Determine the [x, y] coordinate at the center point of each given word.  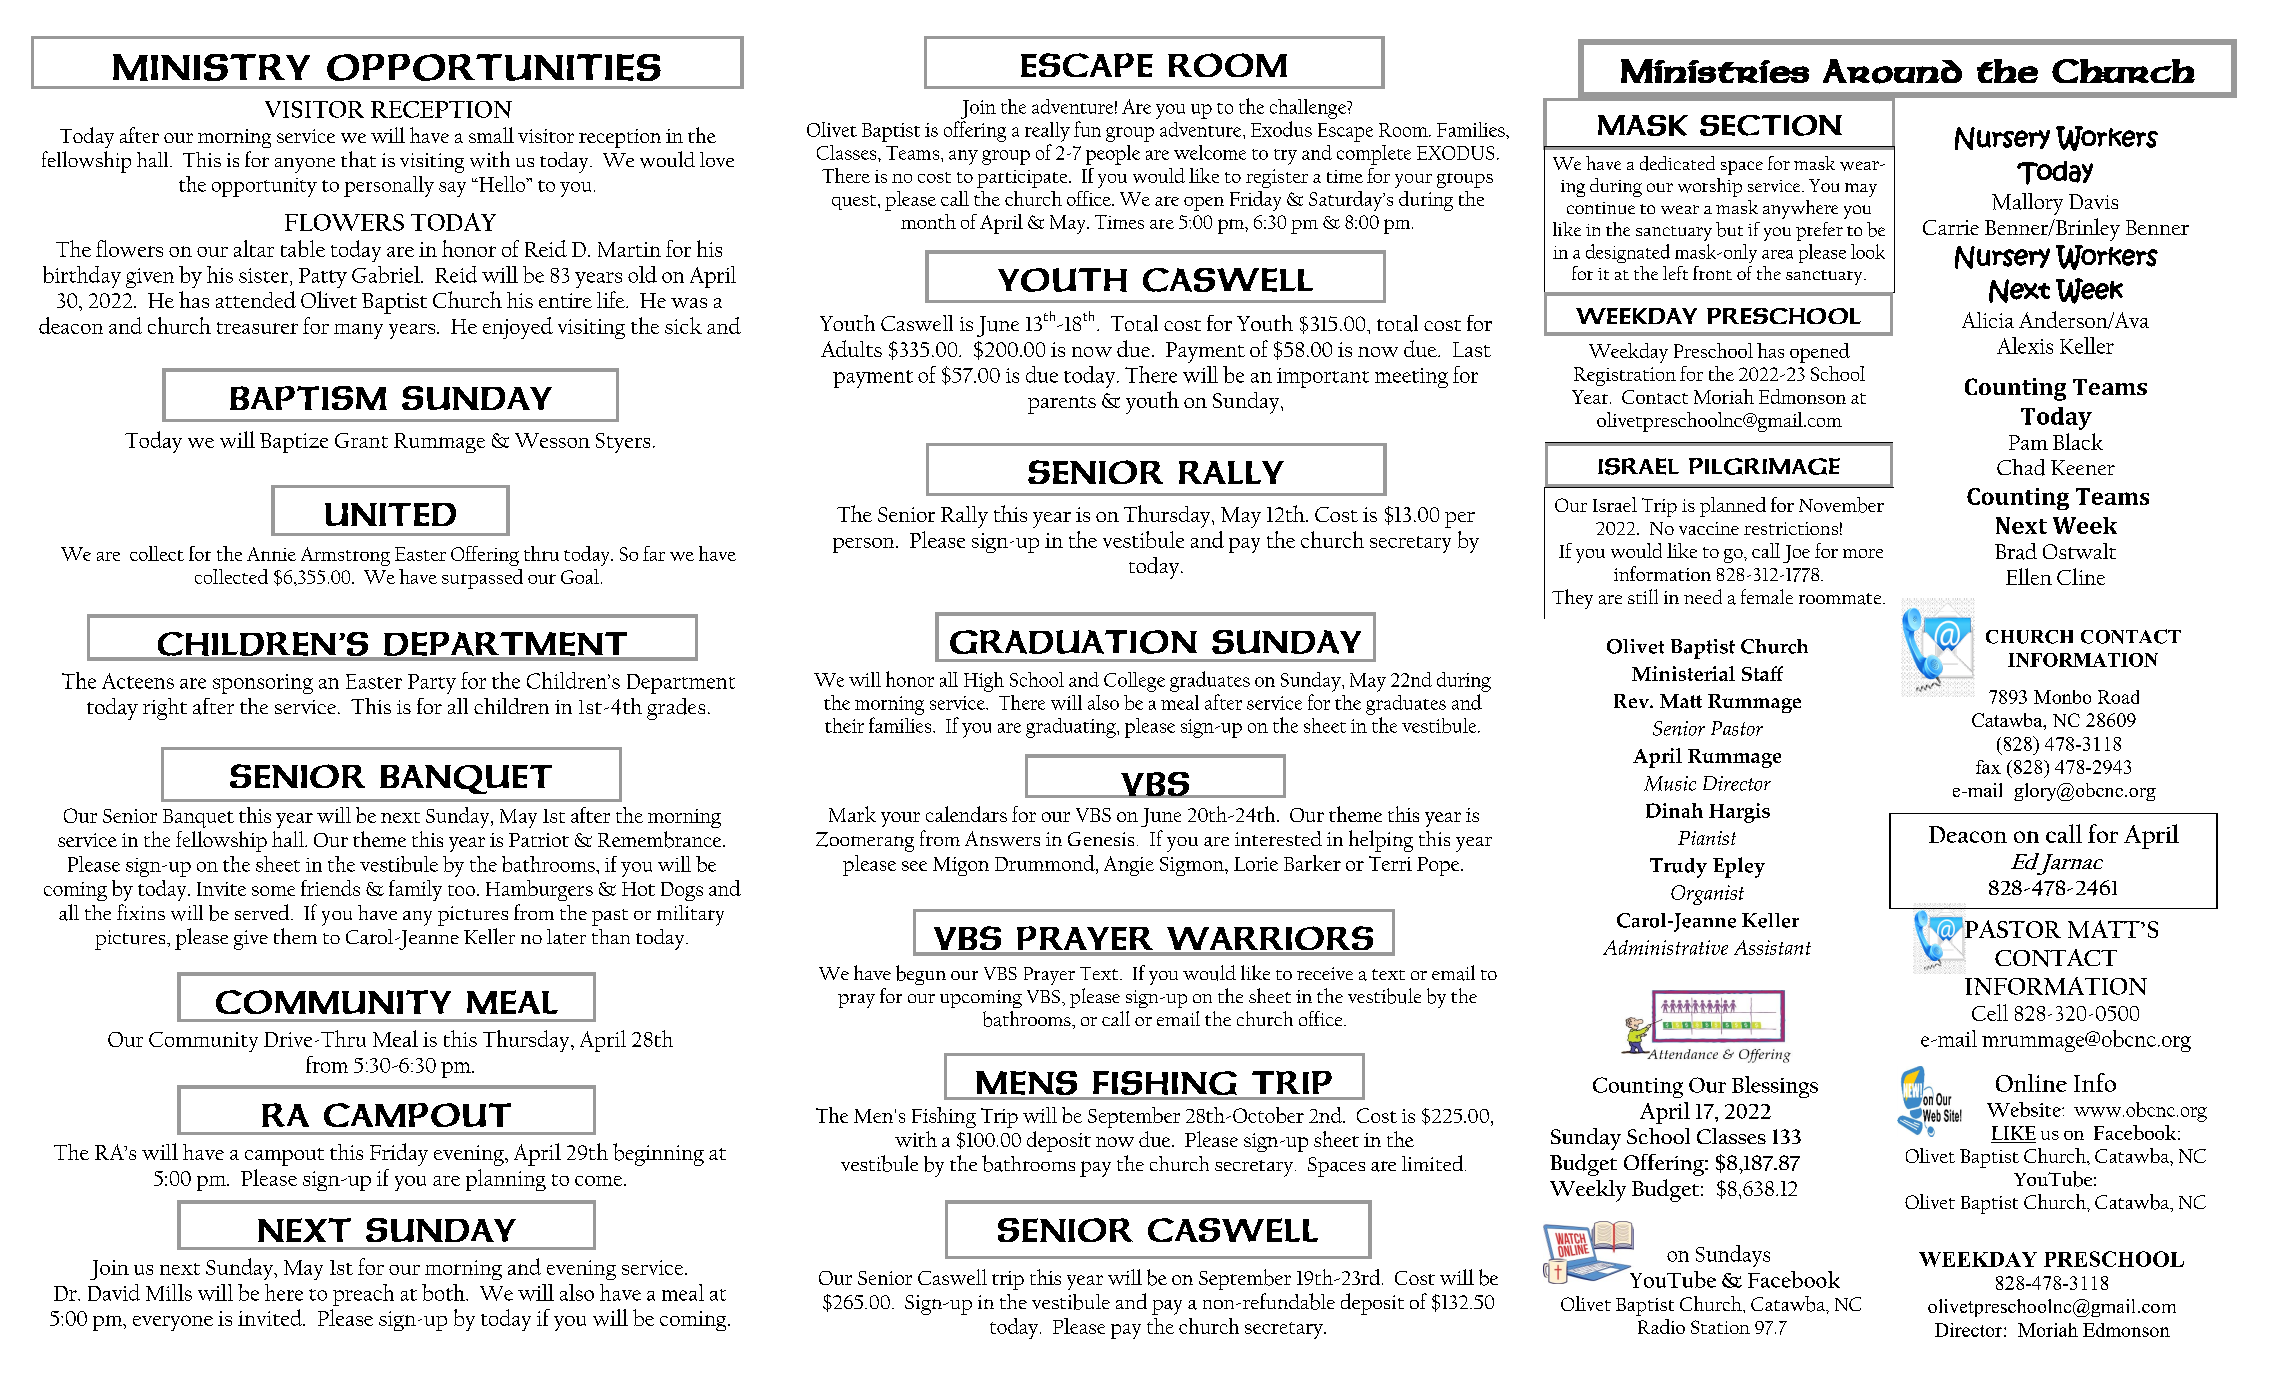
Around [1892, 71]
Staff [1762, 673]
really [1047, 132]
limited [1434, 1163]
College [1134, 682]
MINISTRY [211, 67]
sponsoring [263, 684]
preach [363, 1295]
